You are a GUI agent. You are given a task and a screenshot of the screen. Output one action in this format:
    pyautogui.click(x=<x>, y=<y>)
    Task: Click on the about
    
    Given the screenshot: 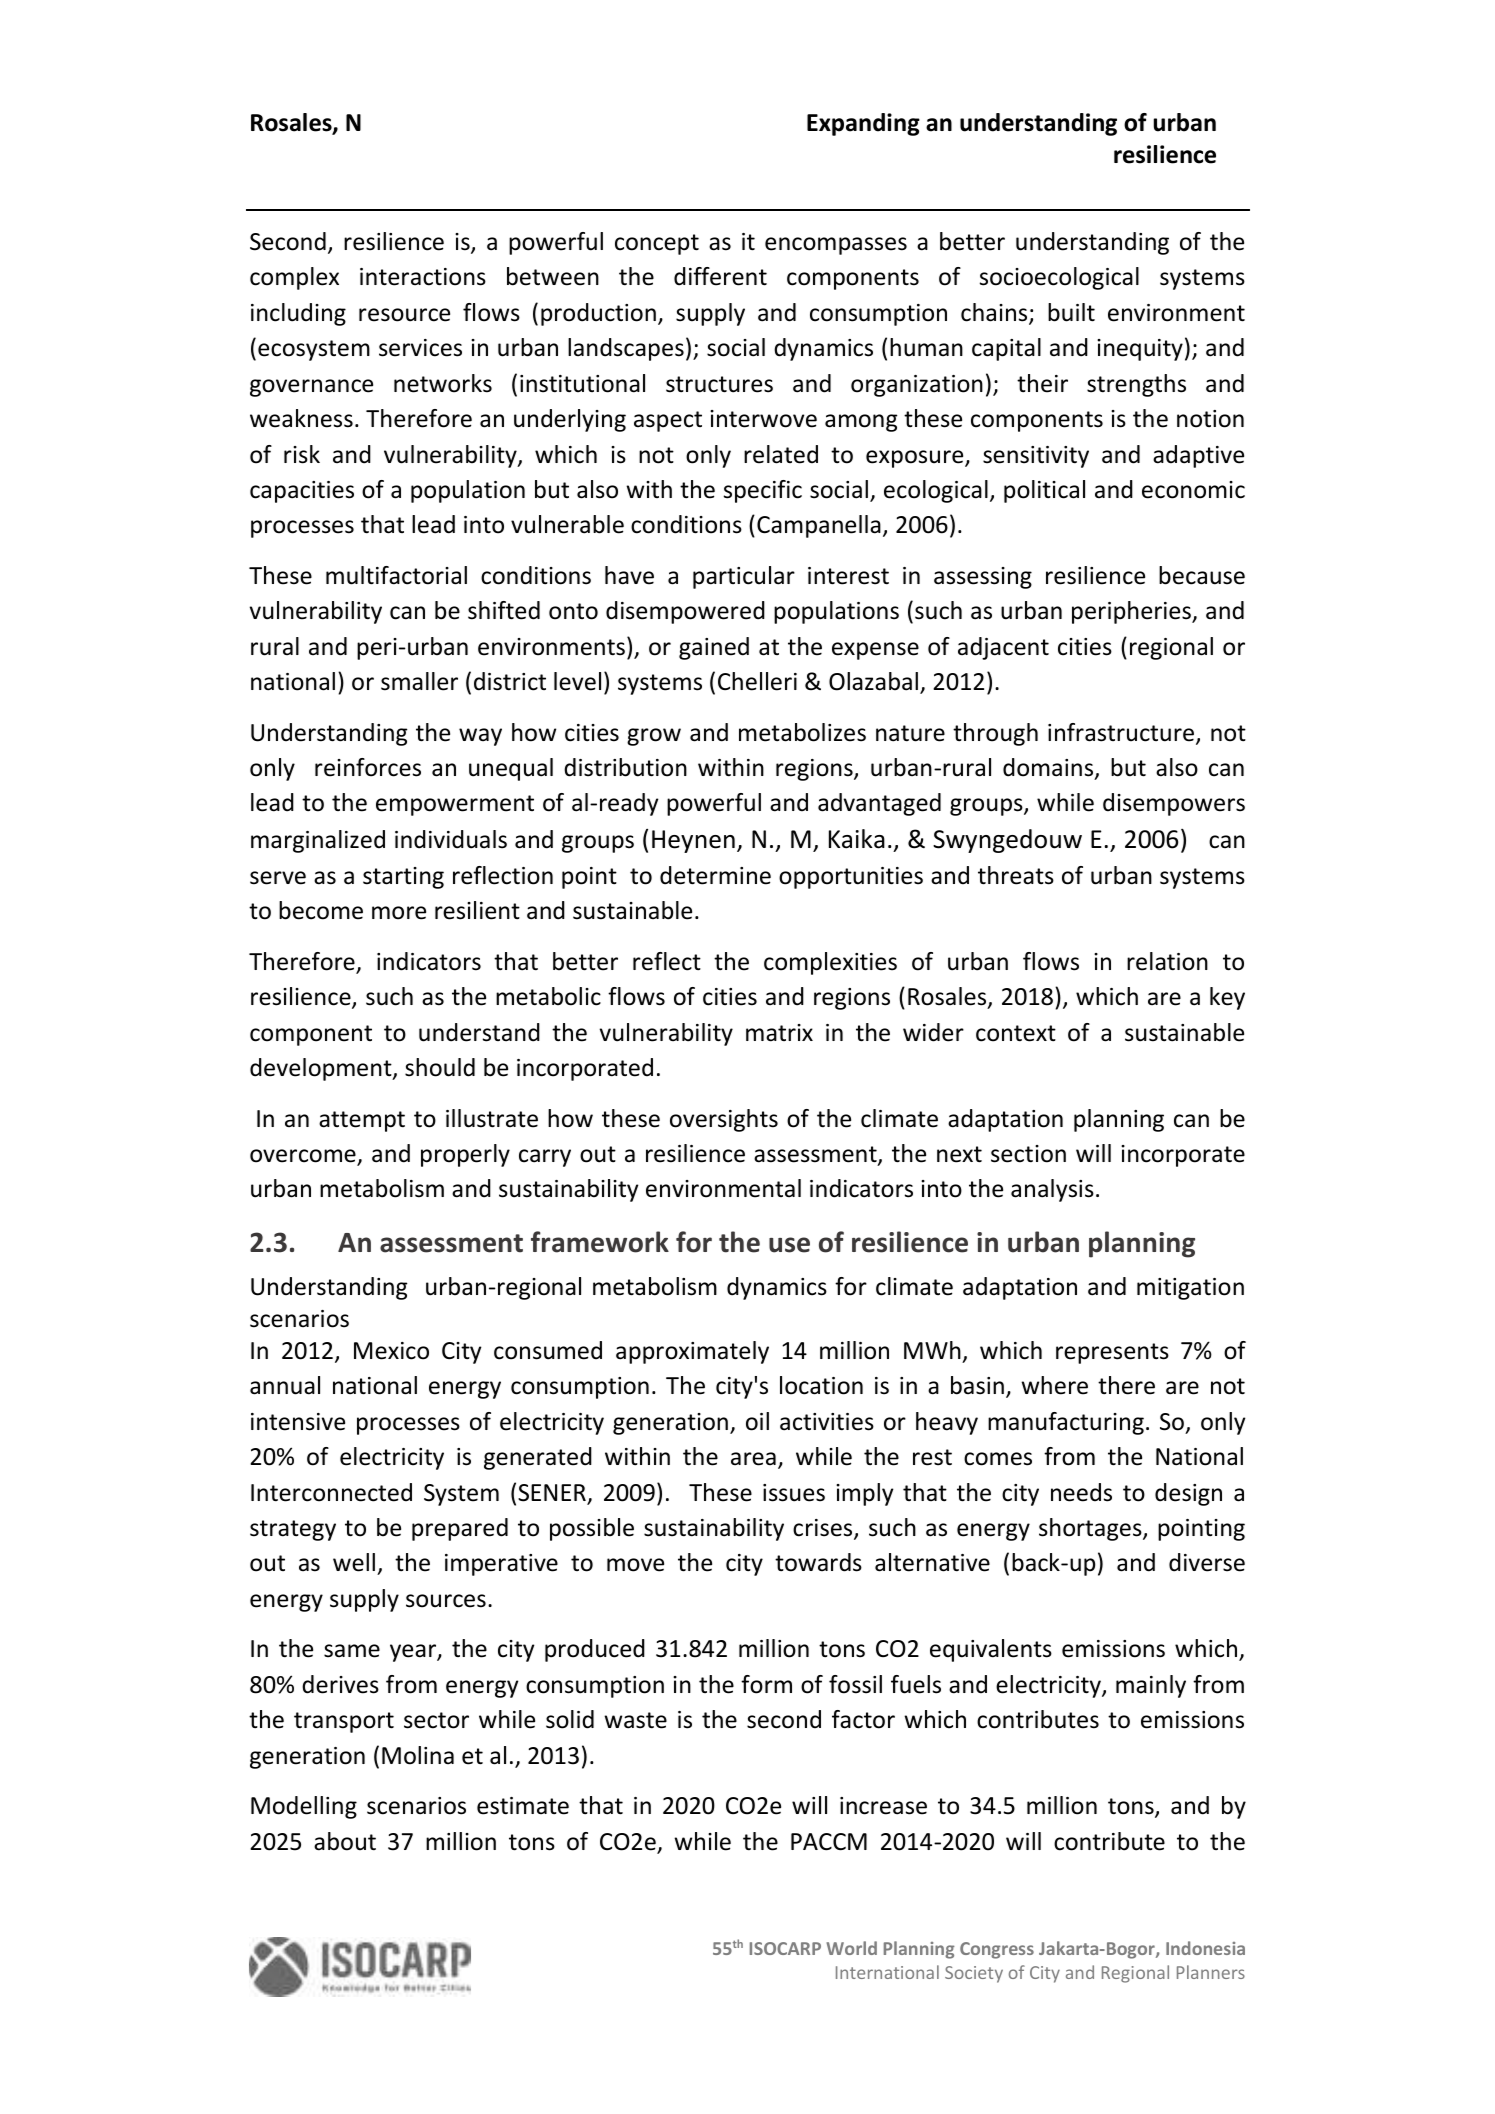 What is the action you would take?
    pyautogui.click(x=345, y=1841)
